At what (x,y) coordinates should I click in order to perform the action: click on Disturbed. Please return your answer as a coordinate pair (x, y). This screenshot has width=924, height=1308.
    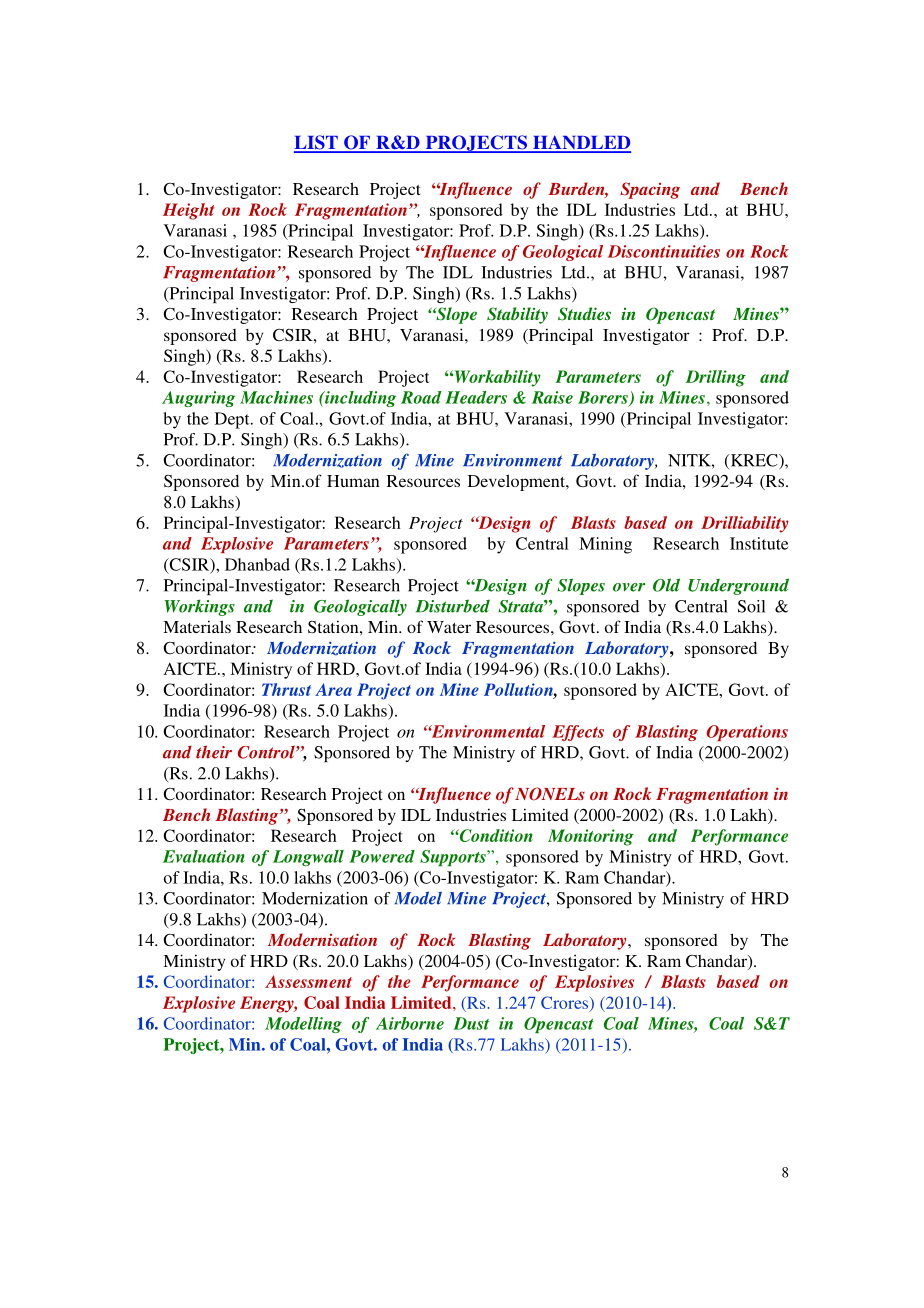
    Looking at the image, I should click on (453, 606).
